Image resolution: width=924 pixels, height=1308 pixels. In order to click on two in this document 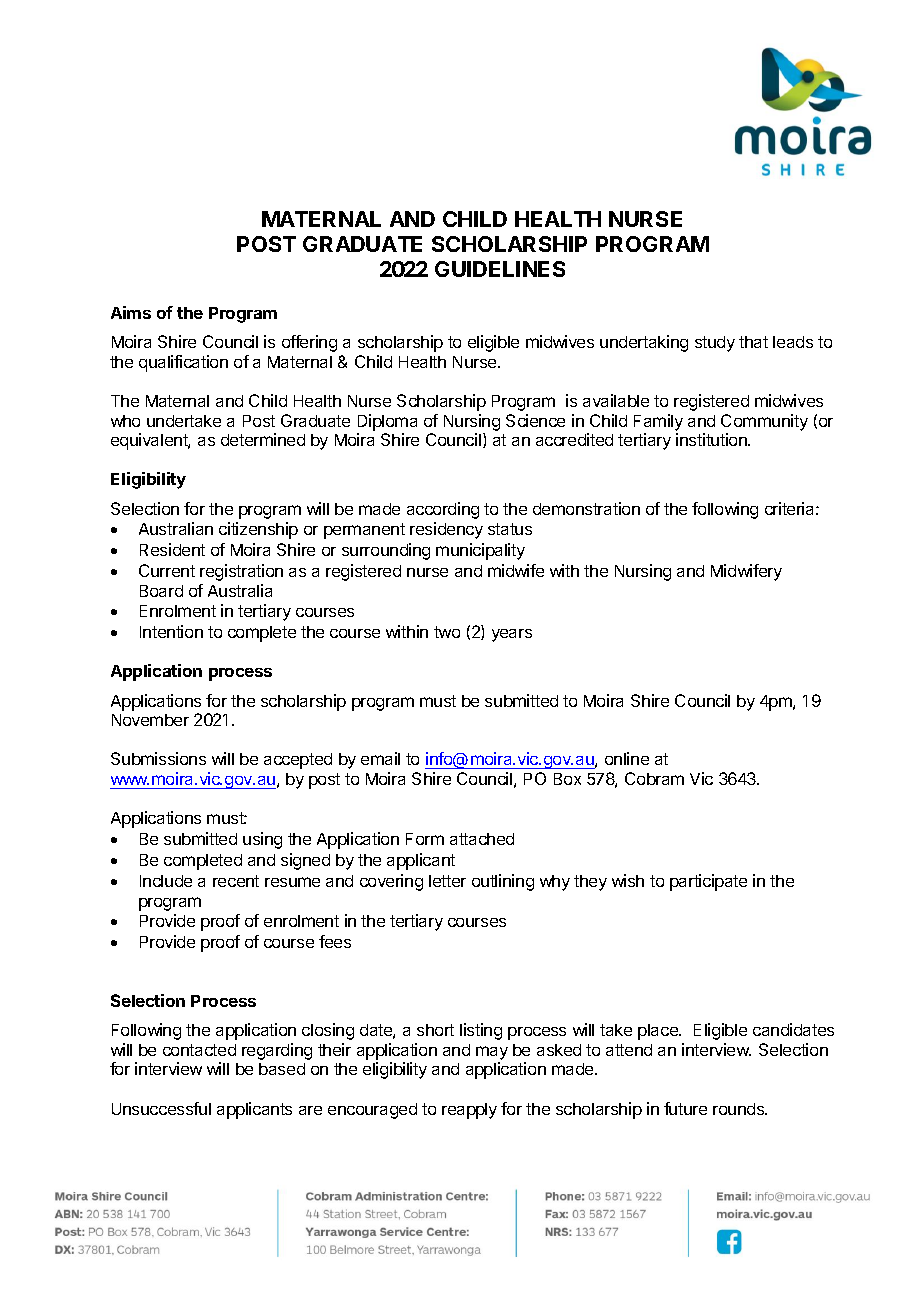, I will do `click(447, 632)`.
